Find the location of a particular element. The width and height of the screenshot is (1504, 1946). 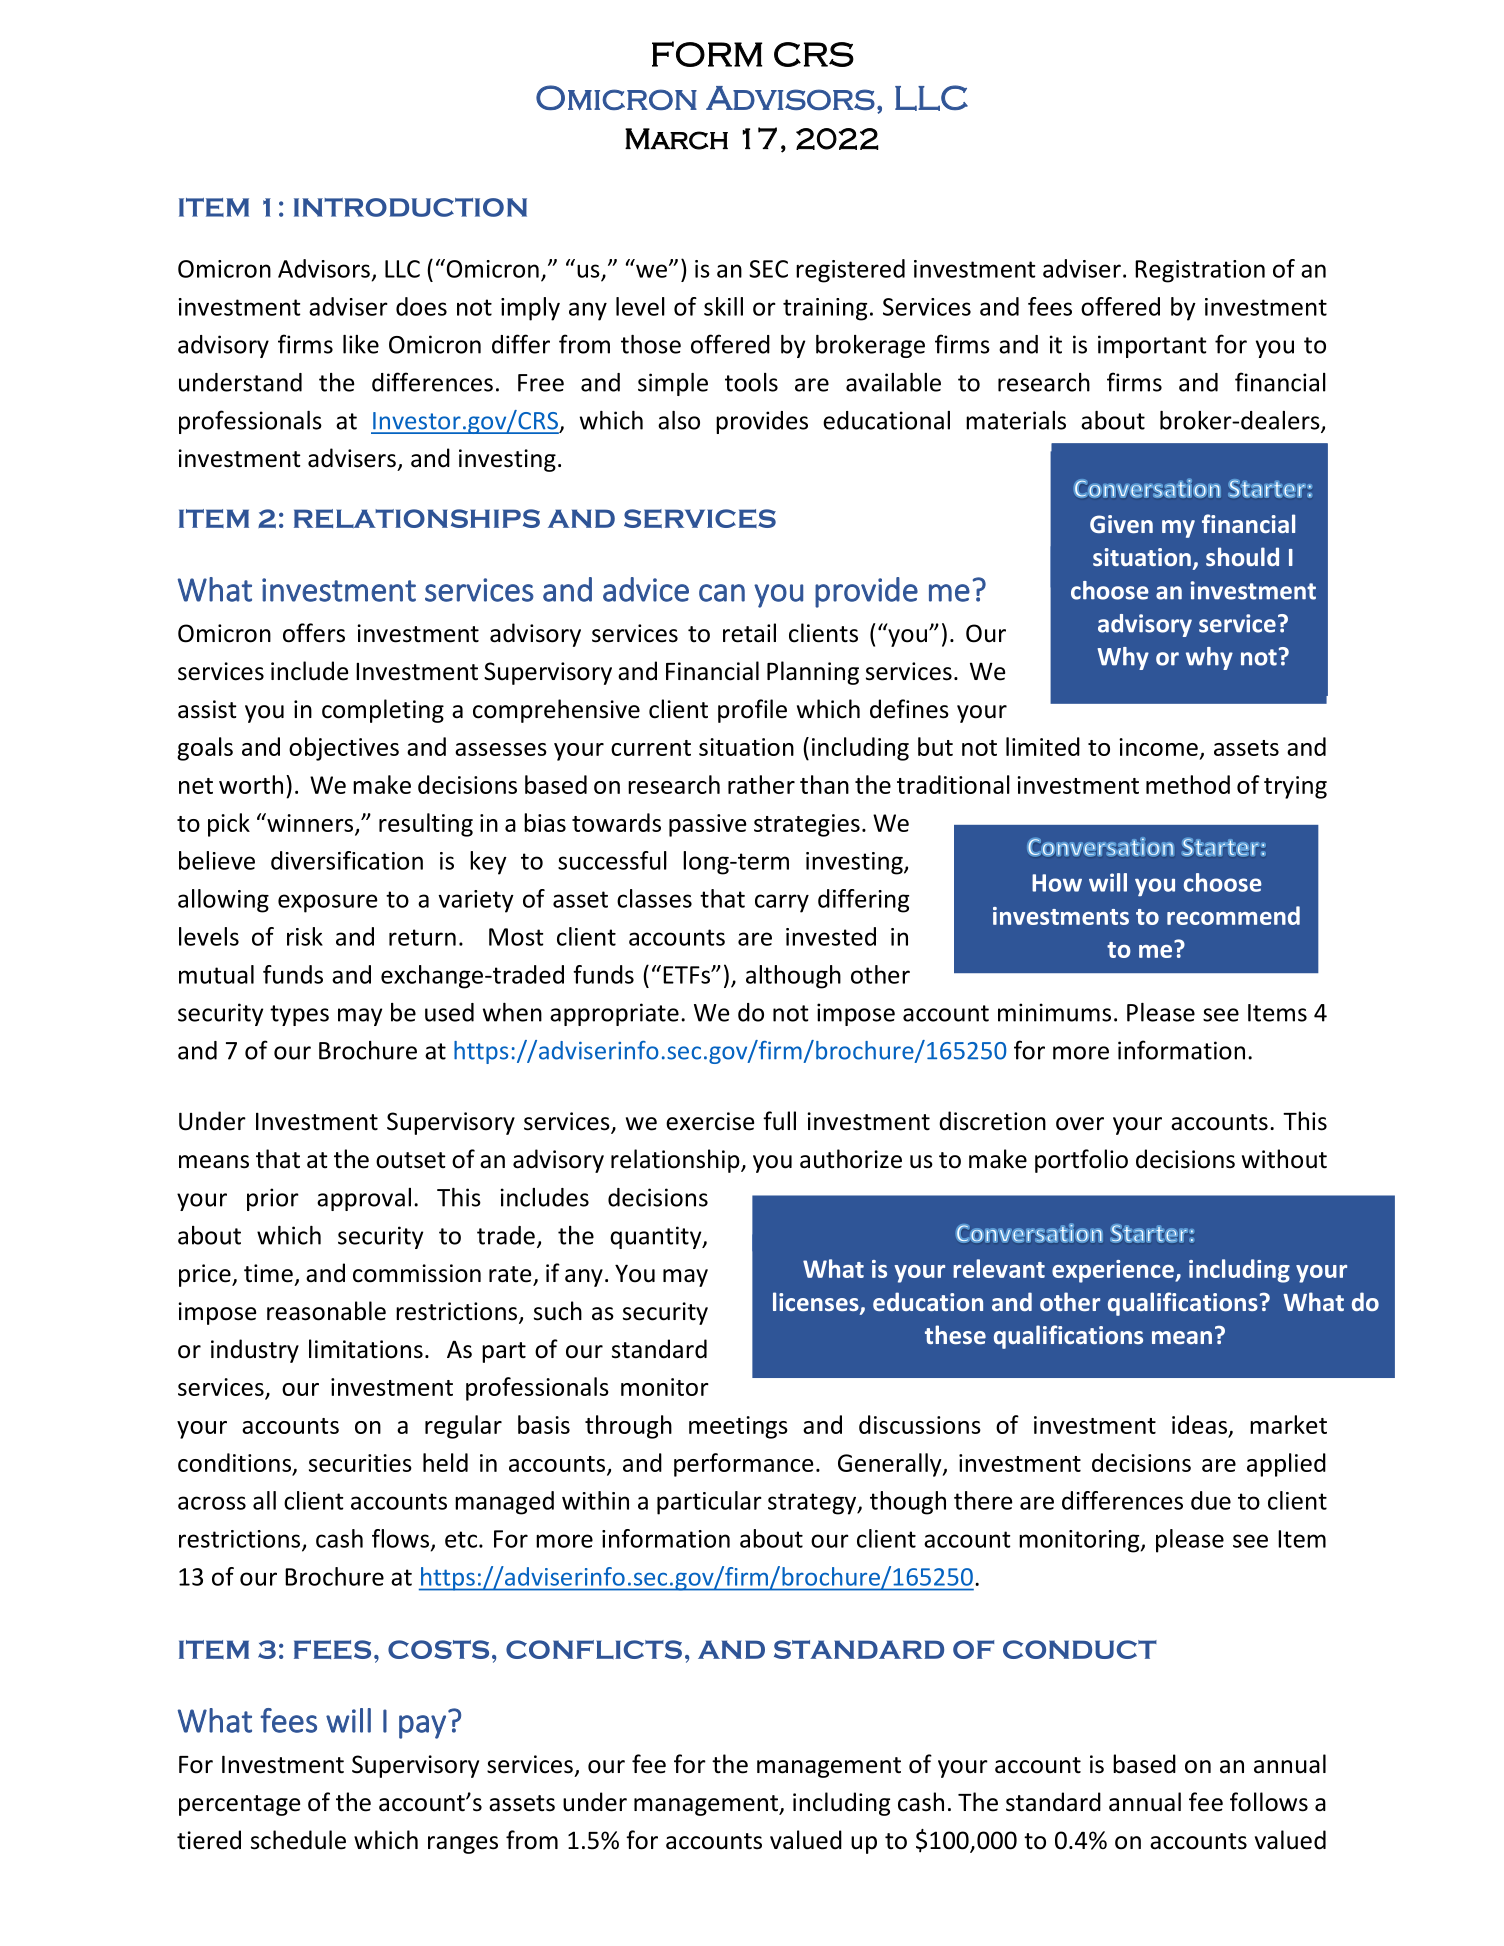

March is located at coordinates (676, 139).
